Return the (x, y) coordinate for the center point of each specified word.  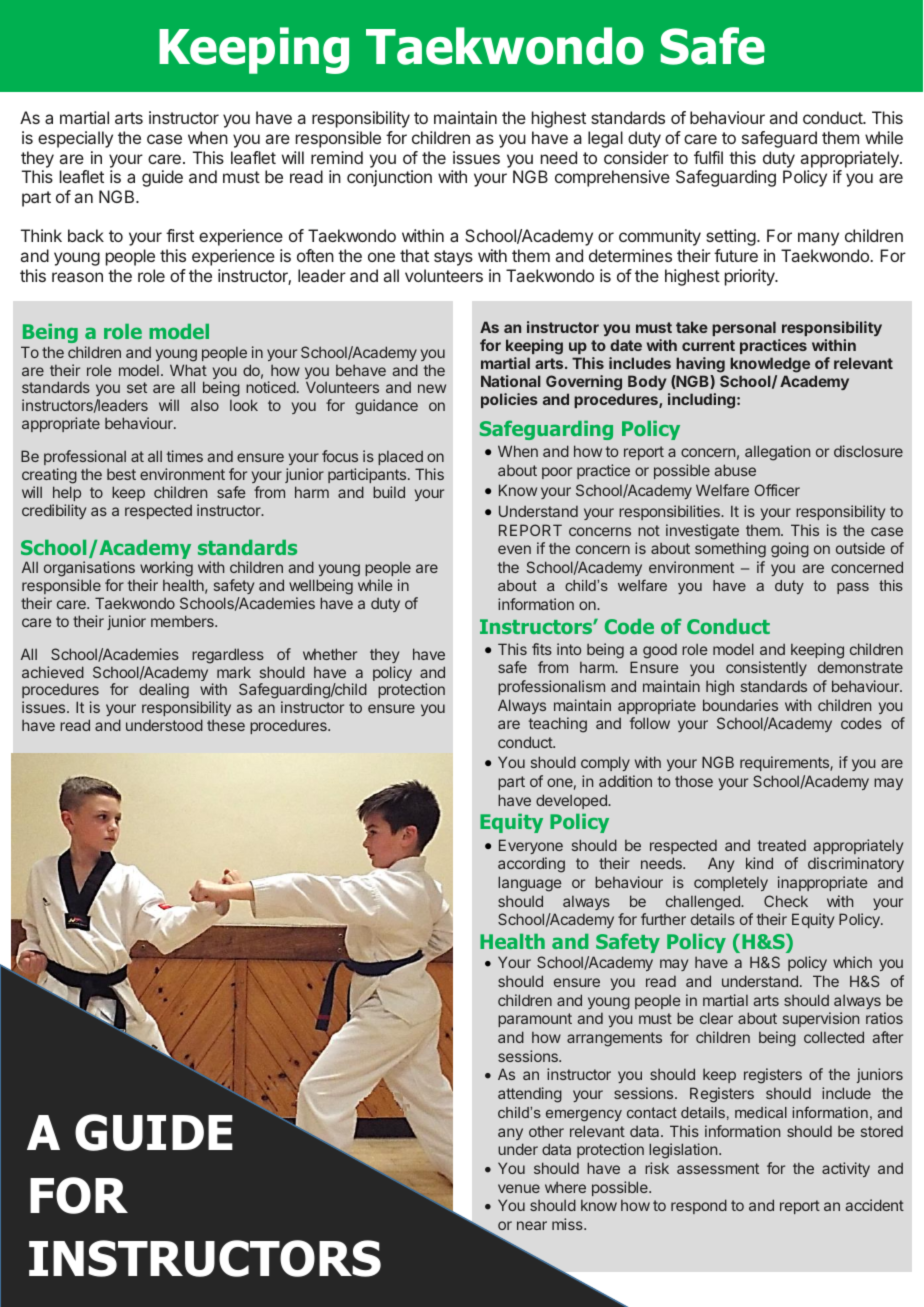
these (226, 725)
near (532, 1225)
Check (786, 901)
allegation (777, 453)
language (530, 884)
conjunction (389, 178)
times (185, 456)
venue (519, 1188)
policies (509, 400)
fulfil (708, 157)
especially (75, 139)
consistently (766, 668)
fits (542, 649)
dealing (164, 691)
